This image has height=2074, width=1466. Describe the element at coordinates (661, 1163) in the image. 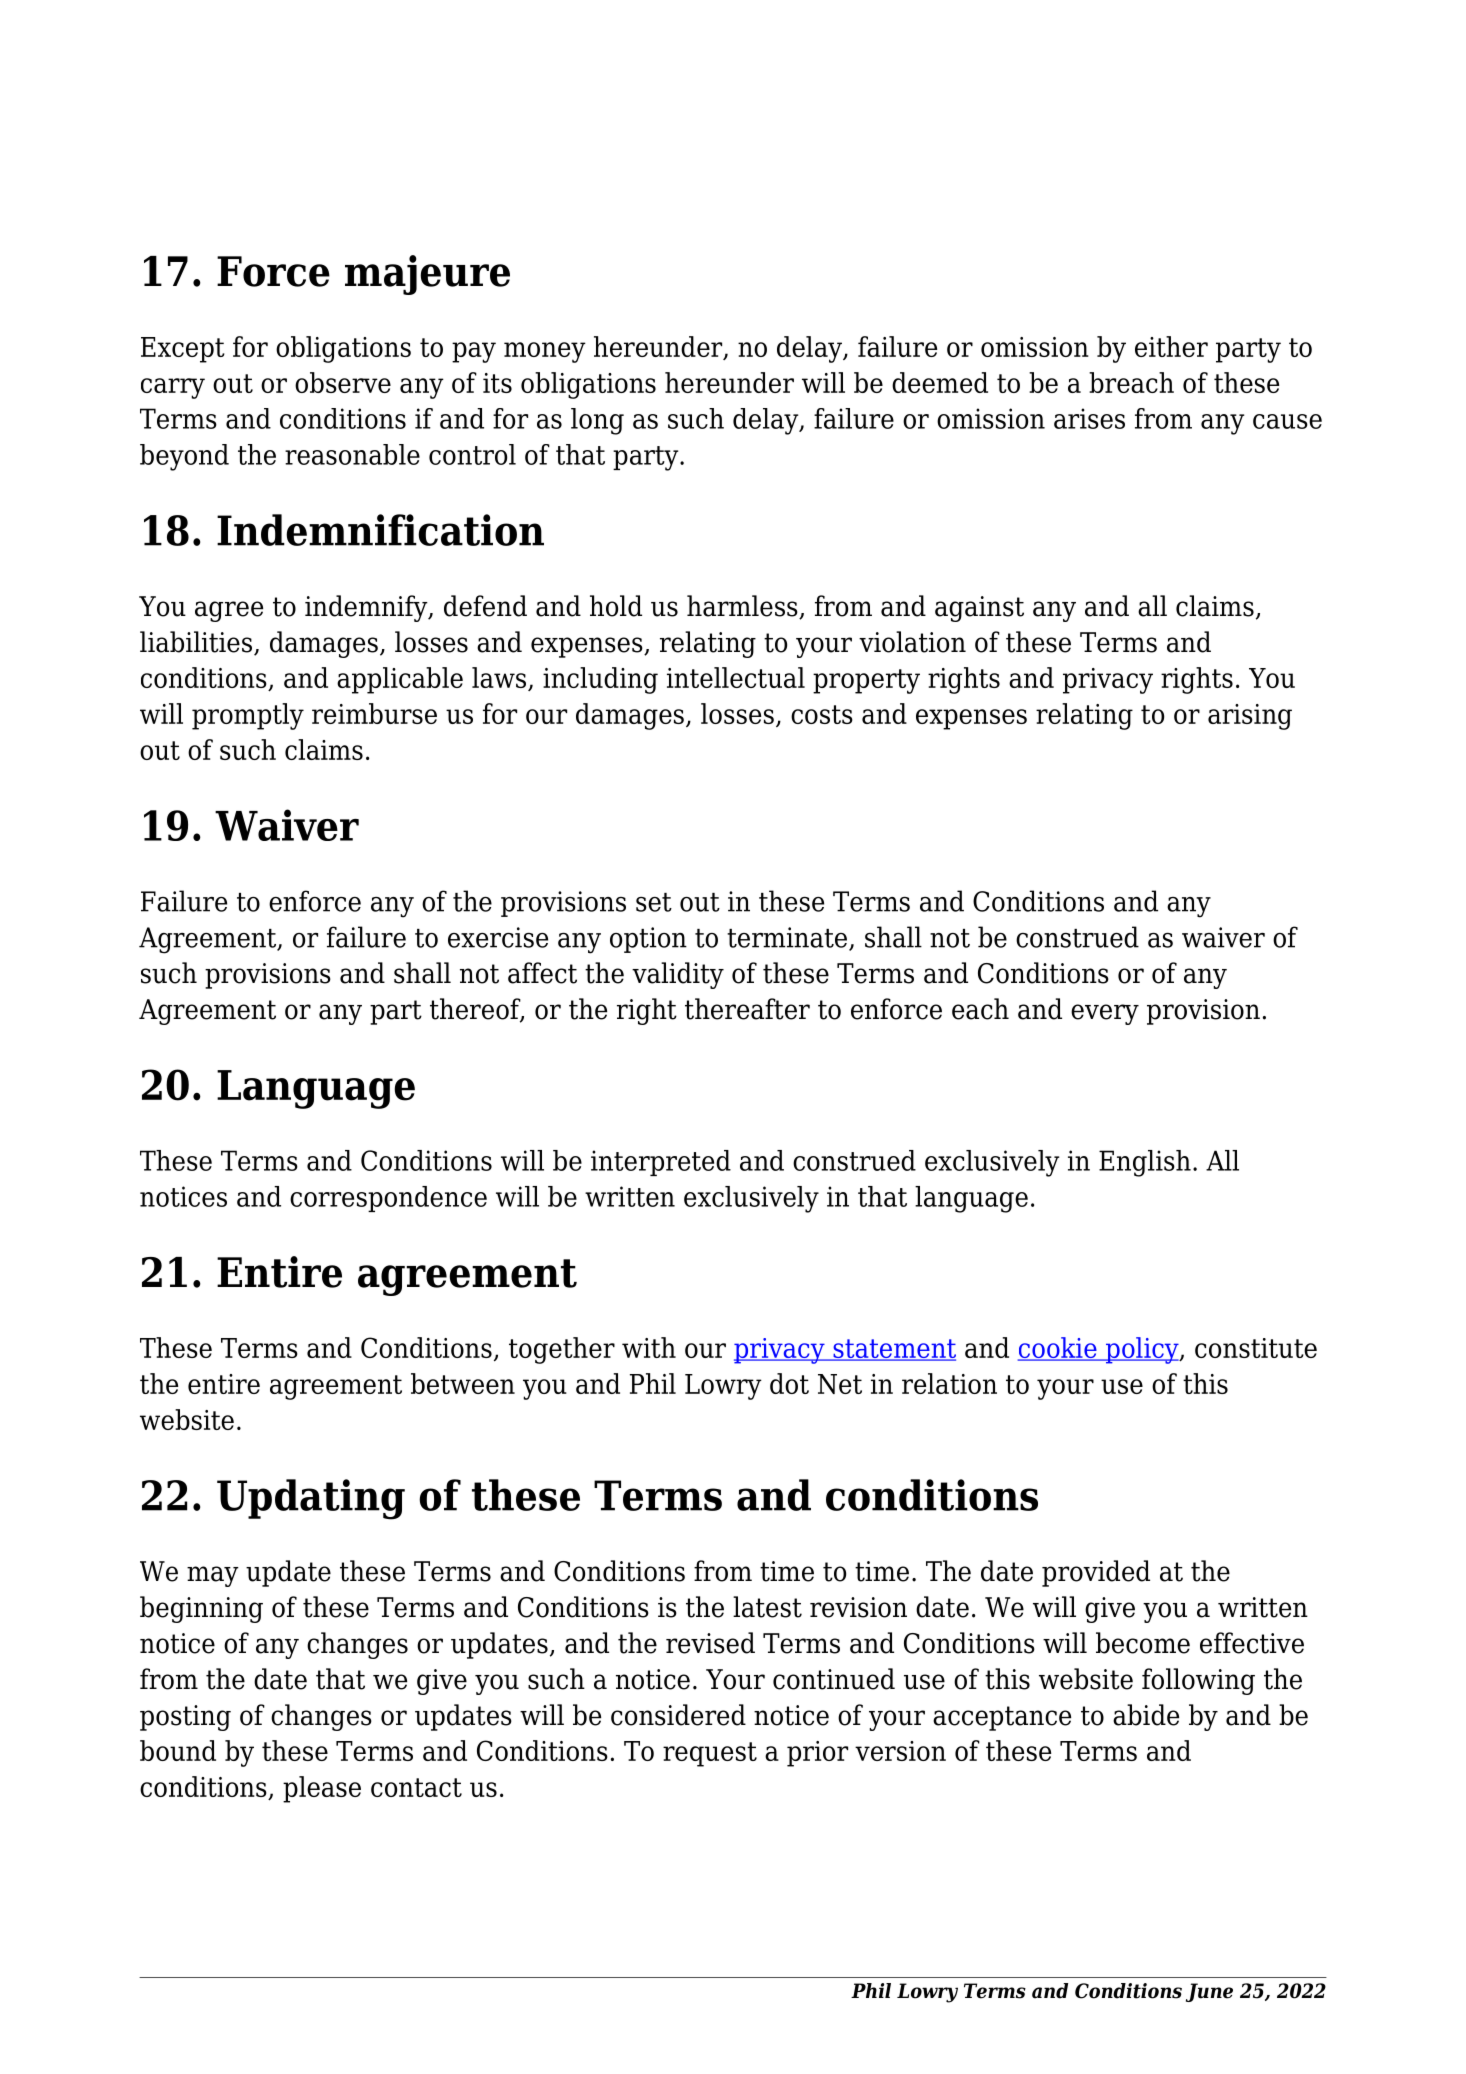

I see `interpreted` at that location.
